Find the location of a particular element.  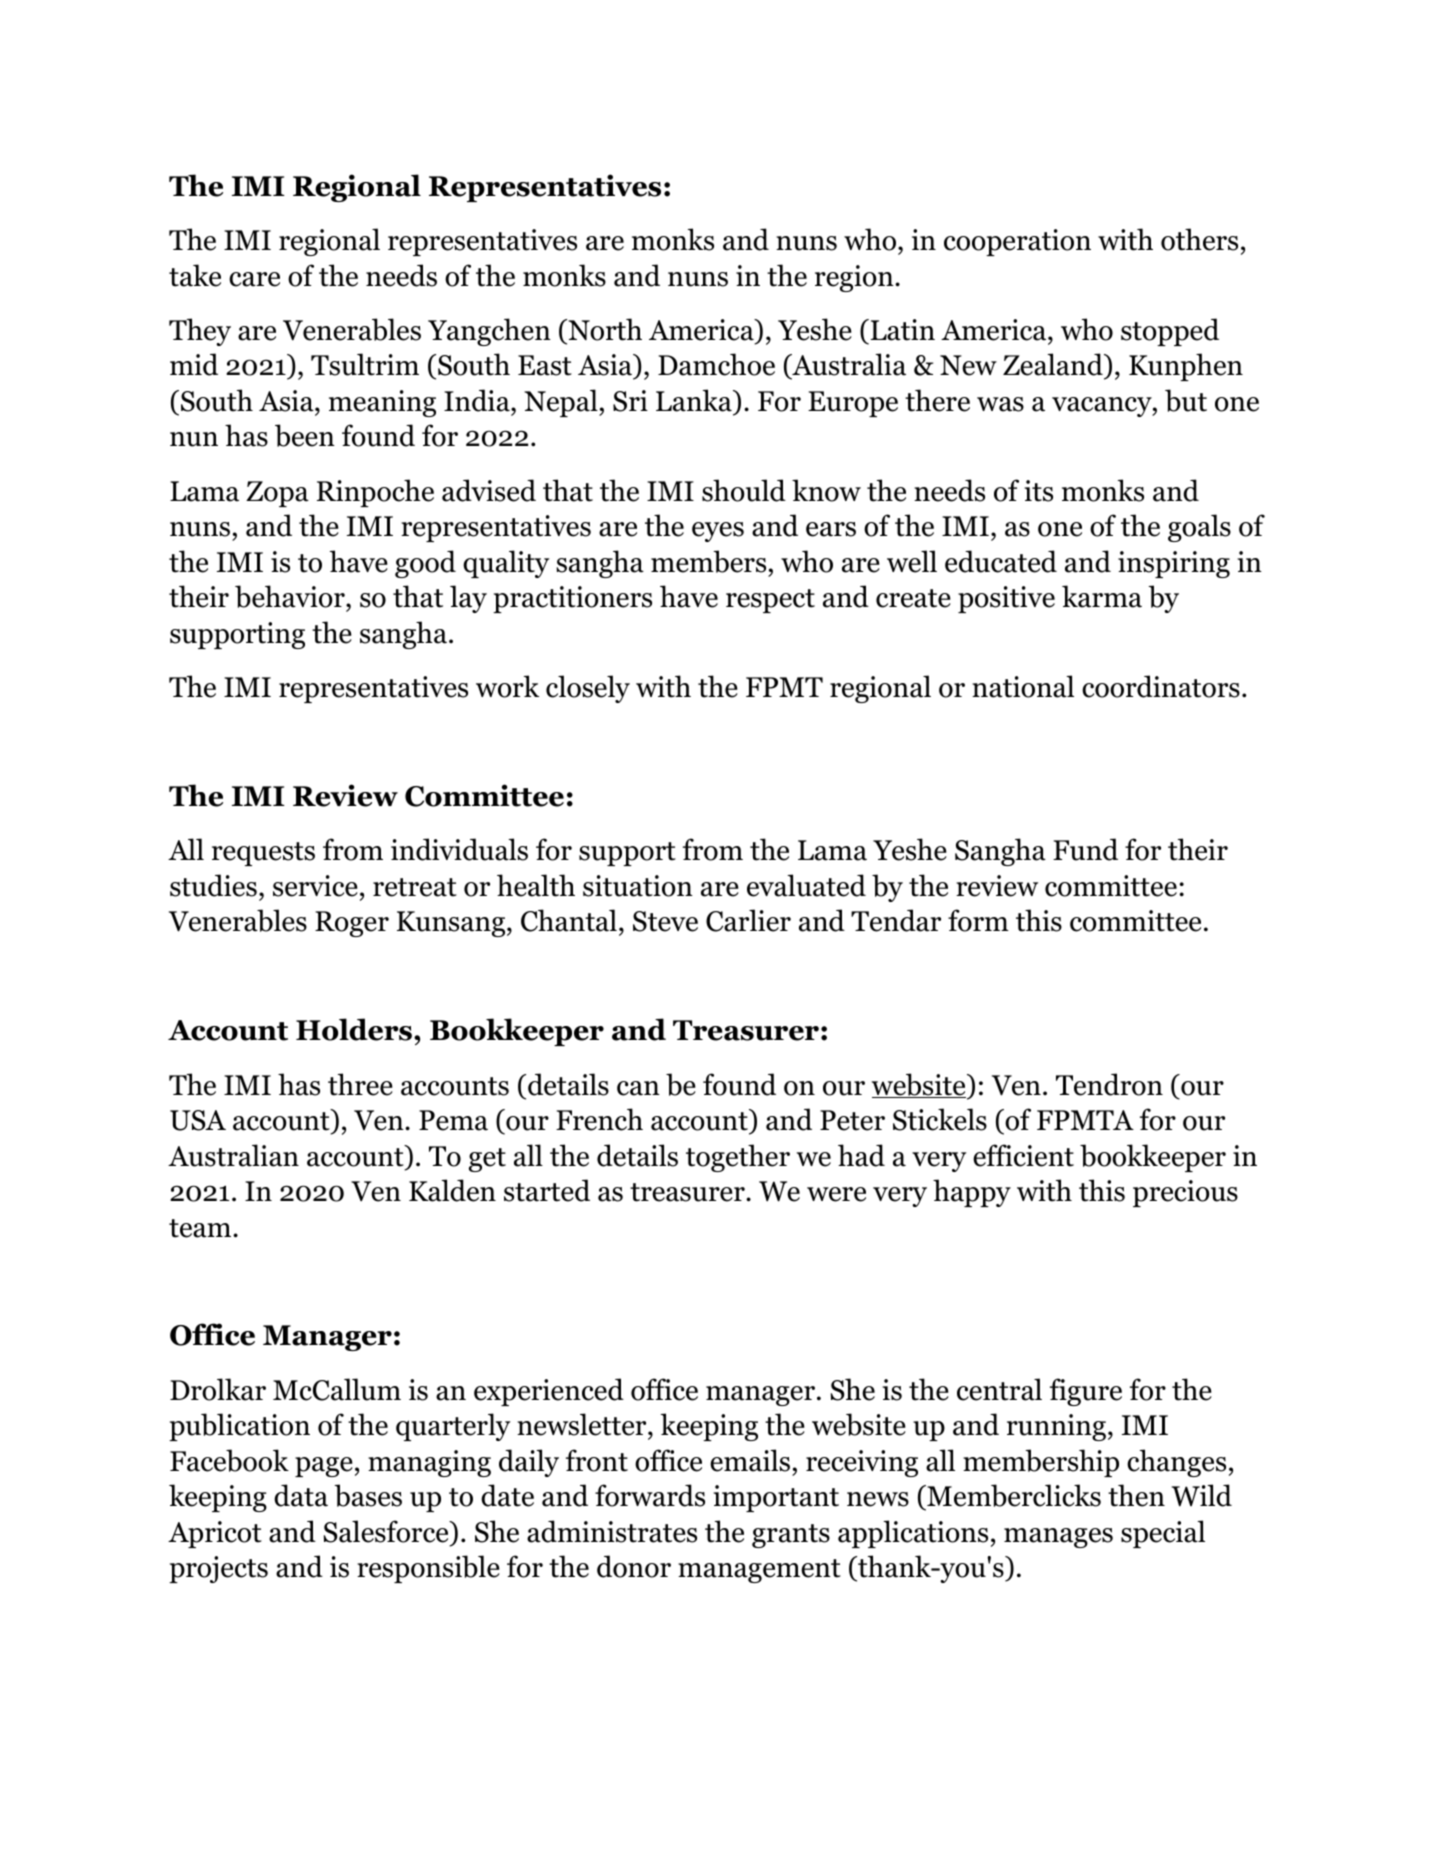

Fund is located at coordinates (1085, 849).
